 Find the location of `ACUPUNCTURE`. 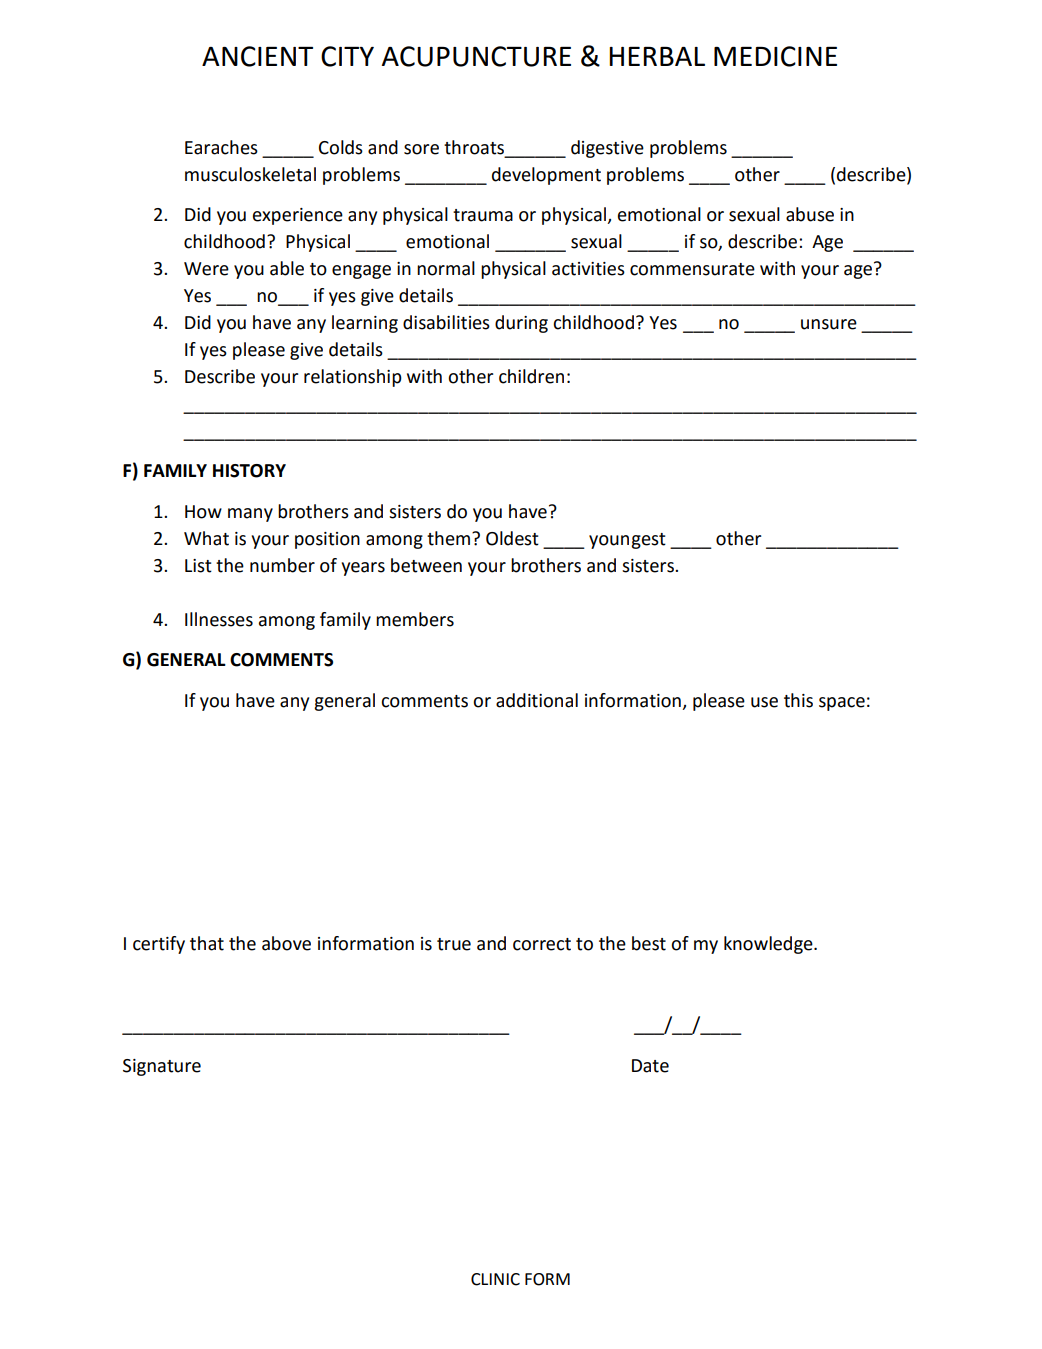

ACUPUNCTURE is located at coordinates (476, 56).
